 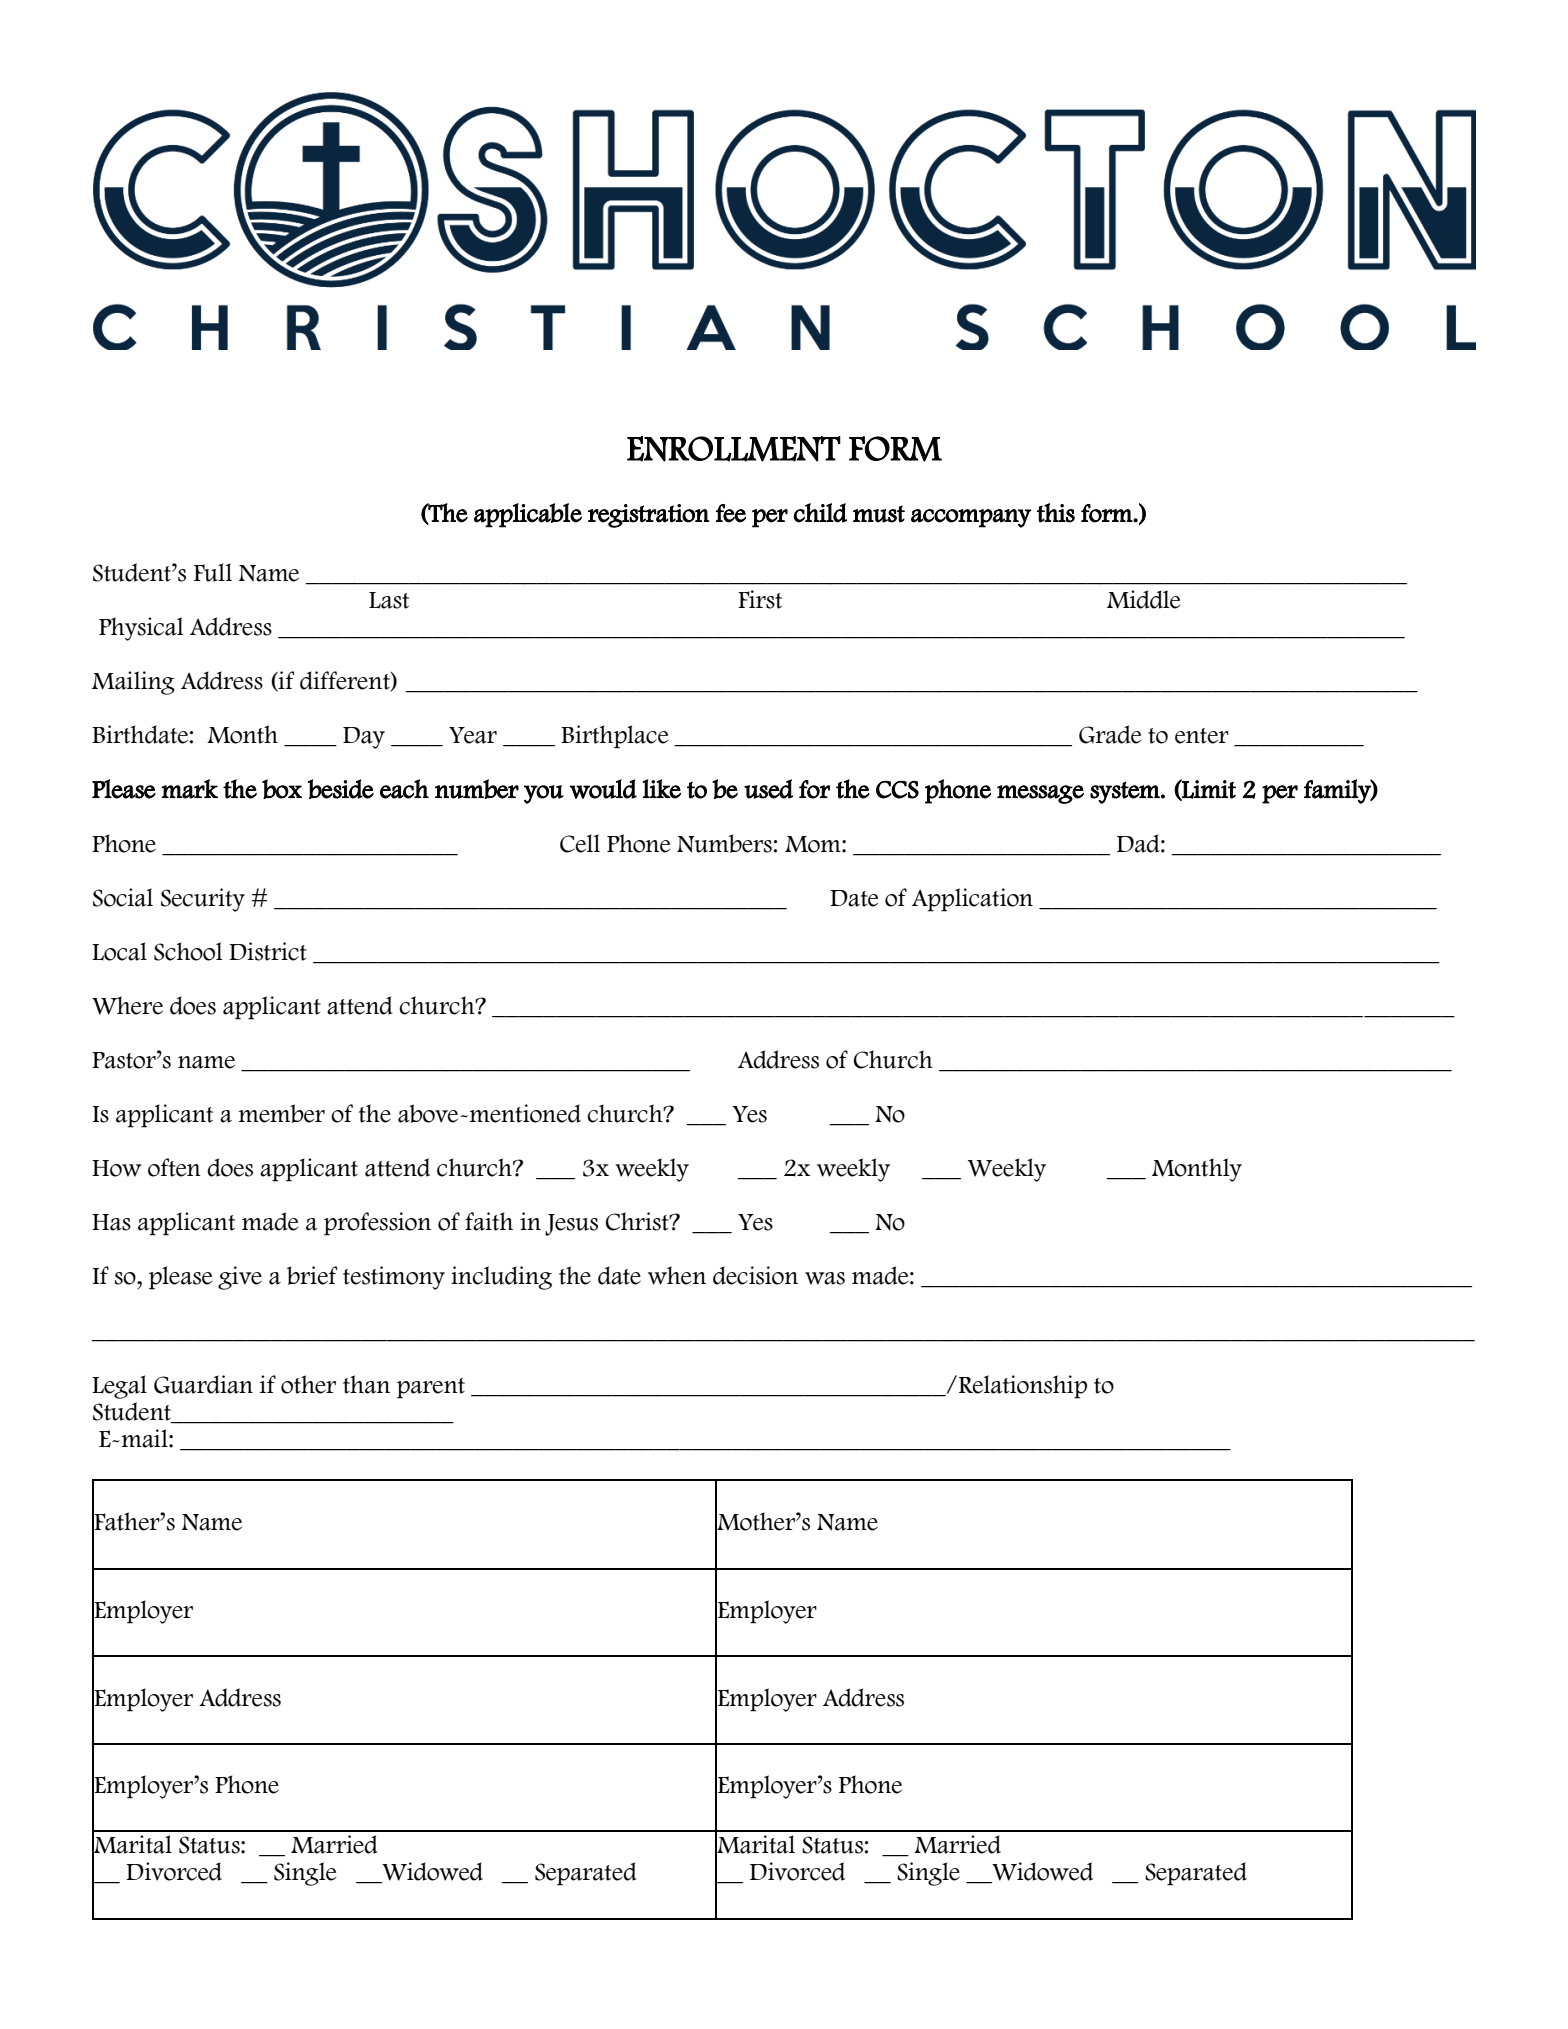 I want to click on was, so click(x=825, y=1278).
